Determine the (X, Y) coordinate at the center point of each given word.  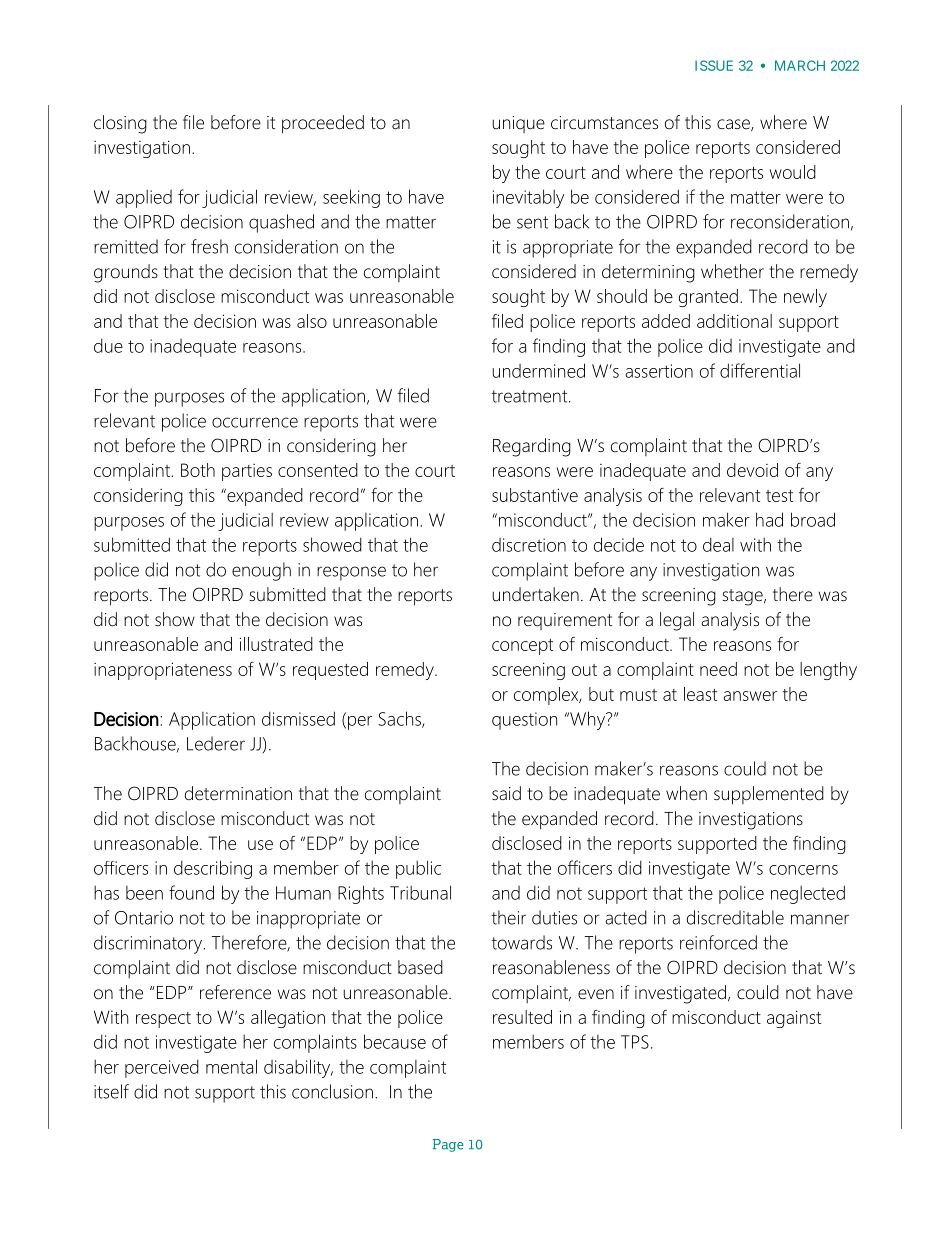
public (418, 869)
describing (213, 869)
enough (261, 571)
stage (744, 597)
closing (120, 124)
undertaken (535, 594)
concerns (803, 870)
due (108, 345)
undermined (538, 370)
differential (760, 370)
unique (518, 124)
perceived (162, 1068)
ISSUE (714, 65)
